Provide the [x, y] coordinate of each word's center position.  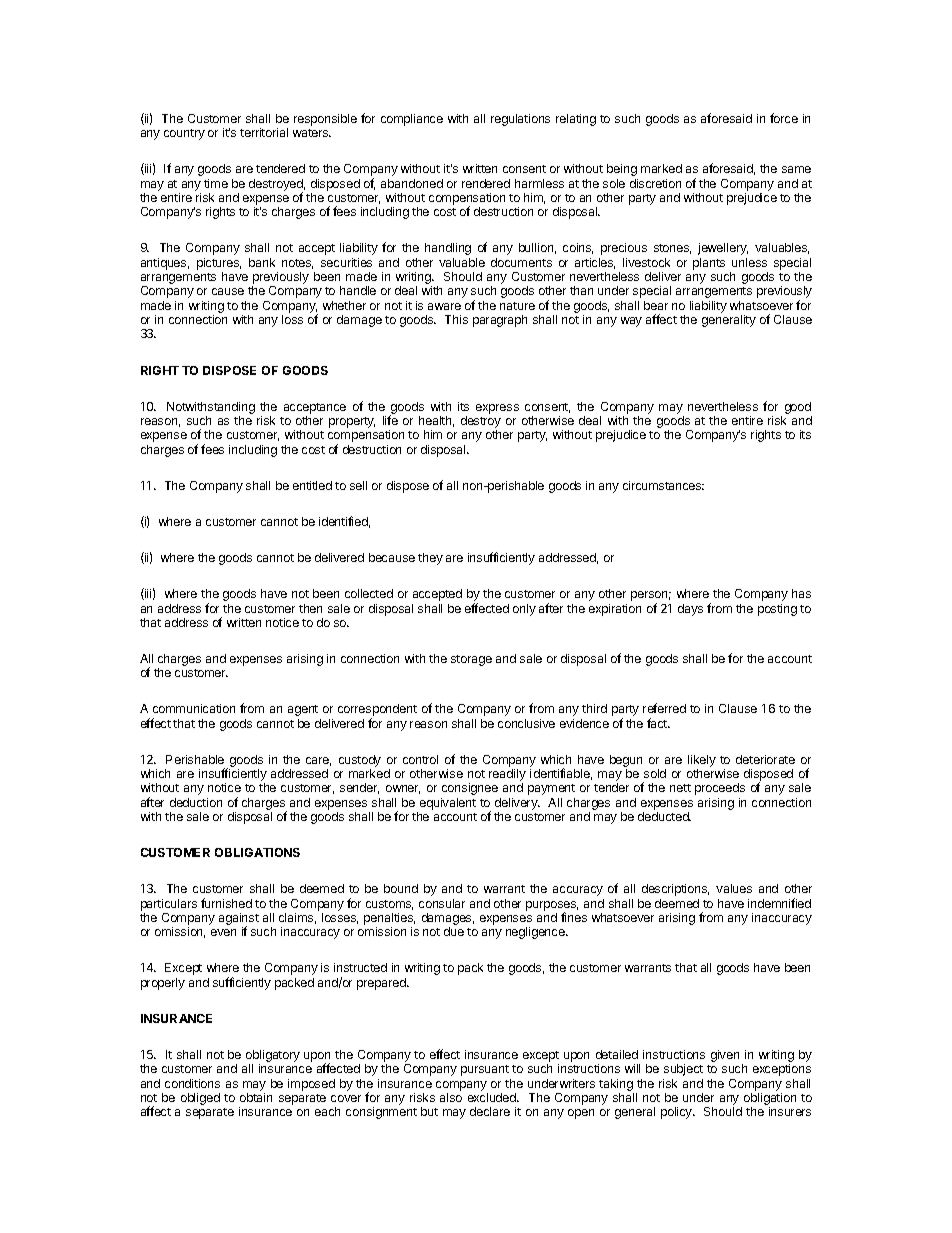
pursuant [485, 1070]
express [497, 409]
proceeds [720, 789]
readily [507, 776]
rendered [486, 183]
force [784, 118]
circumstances [663, 485]
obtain [256, 1097]
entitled [312, 485]
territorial [264, 132]
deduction [196, 802]
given [725, 1056]
